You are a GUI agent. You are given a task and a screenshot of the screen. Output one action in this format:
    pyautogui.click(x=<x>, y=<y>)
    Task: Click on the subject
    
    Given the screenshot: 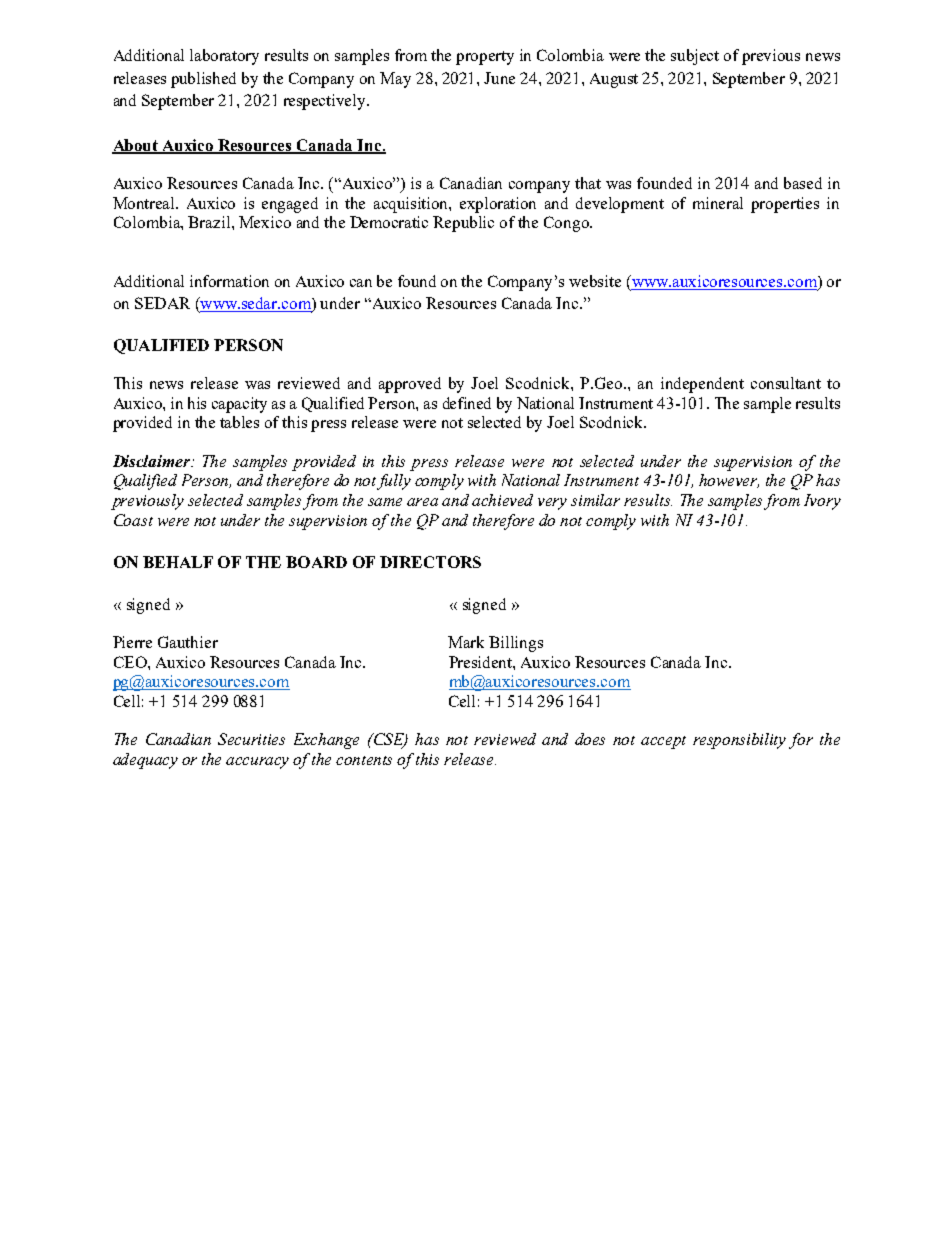 What is the action you would take?
    pyautogui.click(x=695, y=57)
